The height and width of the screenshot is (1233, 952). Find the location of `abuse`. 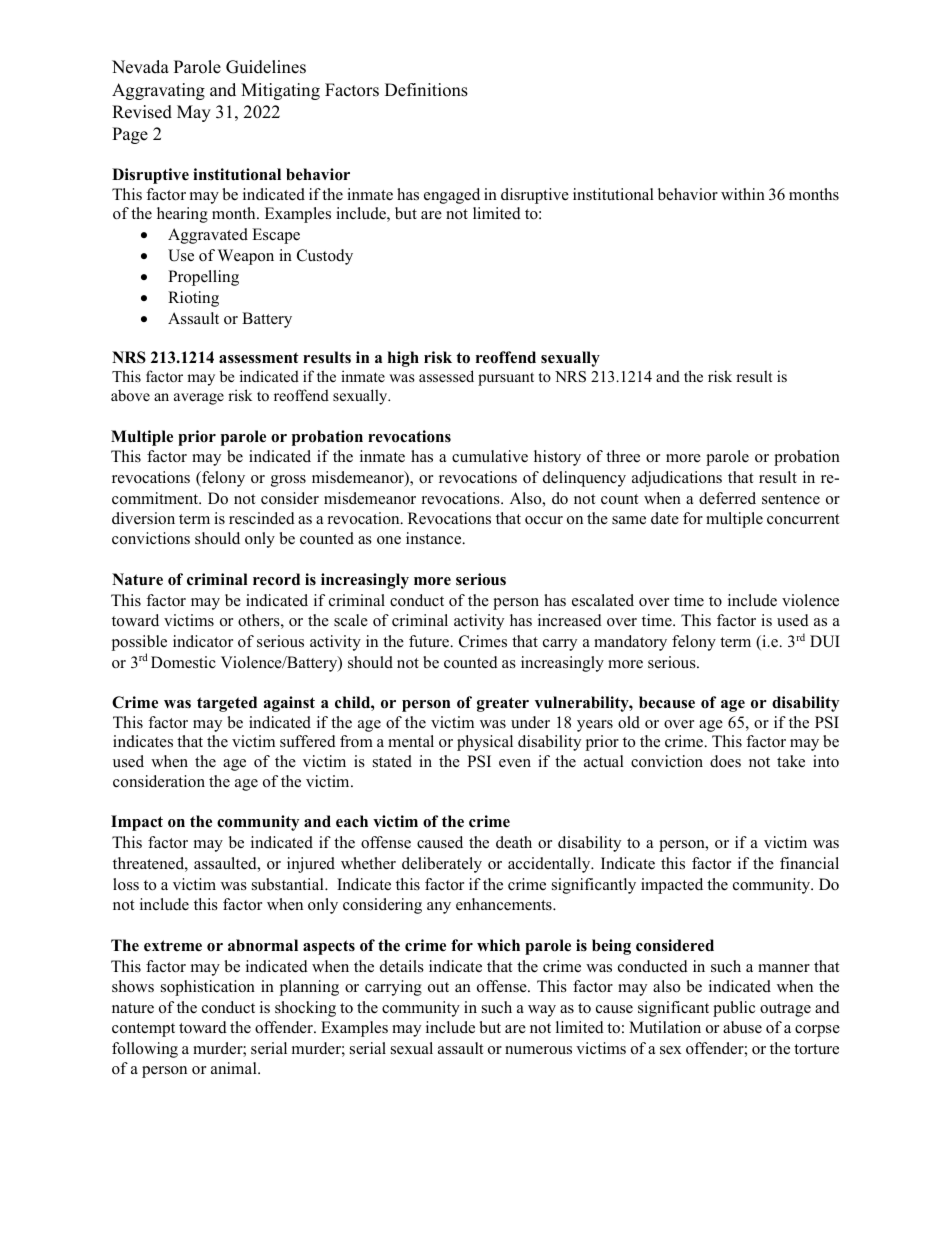

abuse is located at coordinates (742, 1027).
